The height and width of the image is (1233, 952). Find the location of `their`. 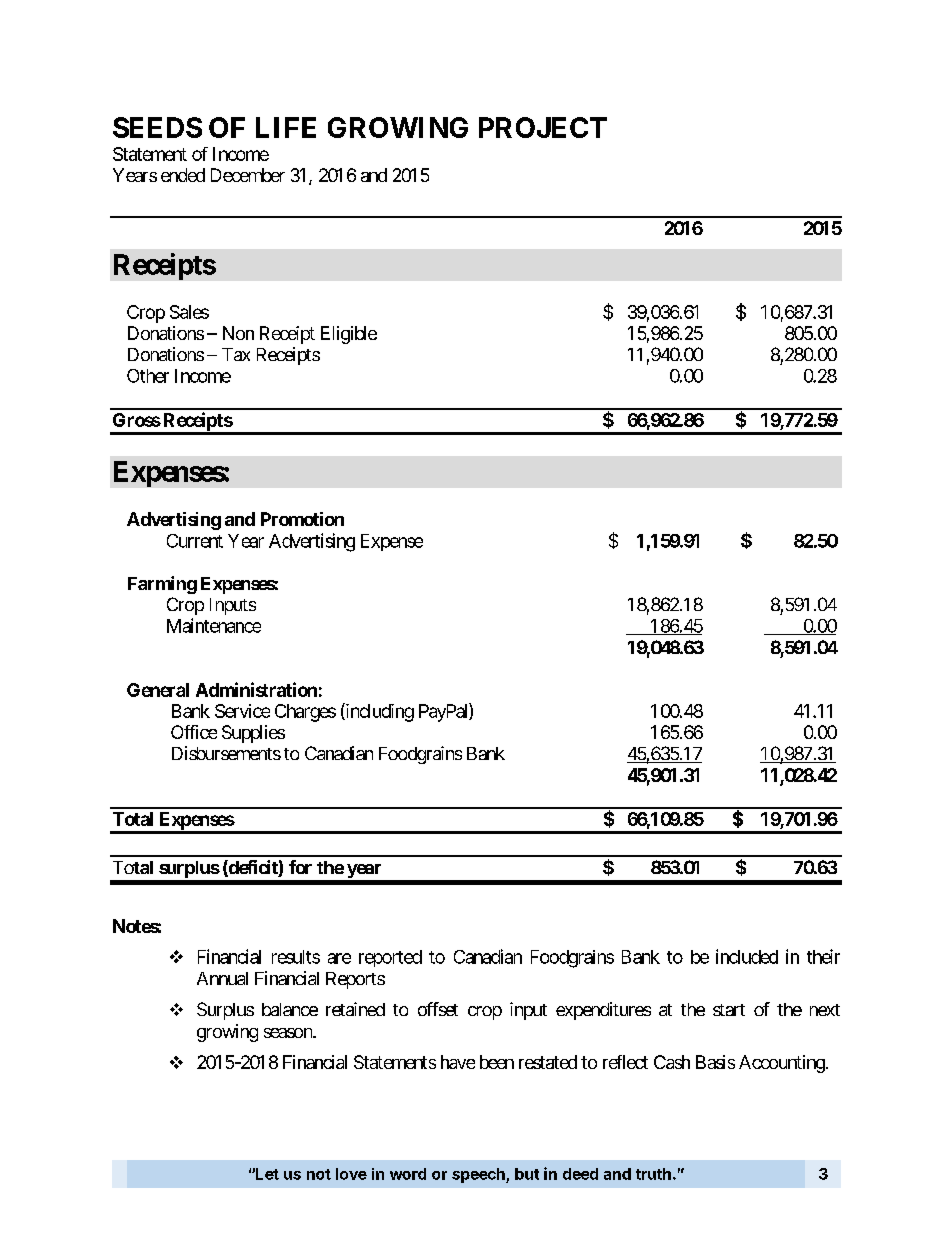

their is located at coordinates (823, 956).
